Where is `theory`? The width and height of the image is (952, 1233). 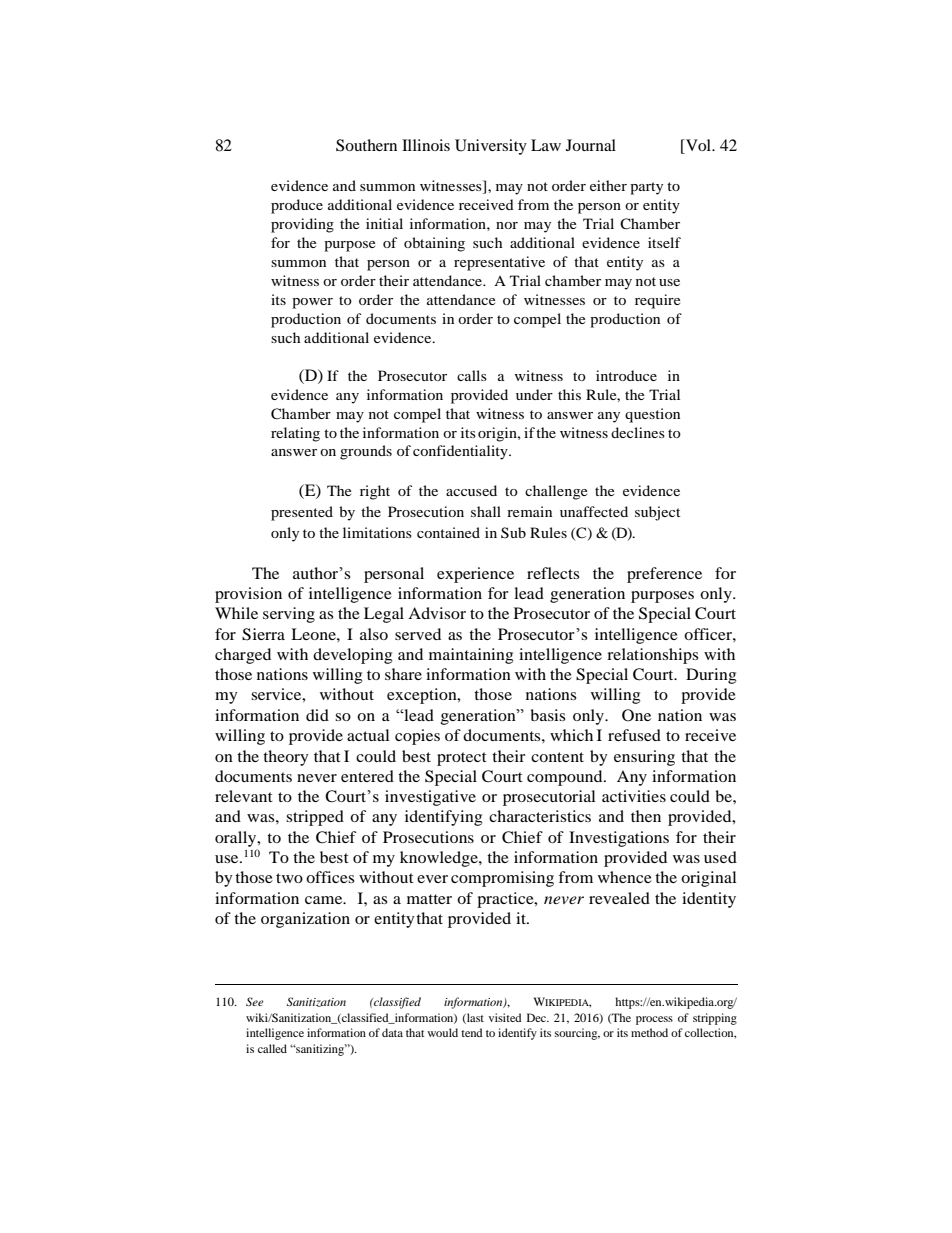
theory is located at coordinates (286, 758).
